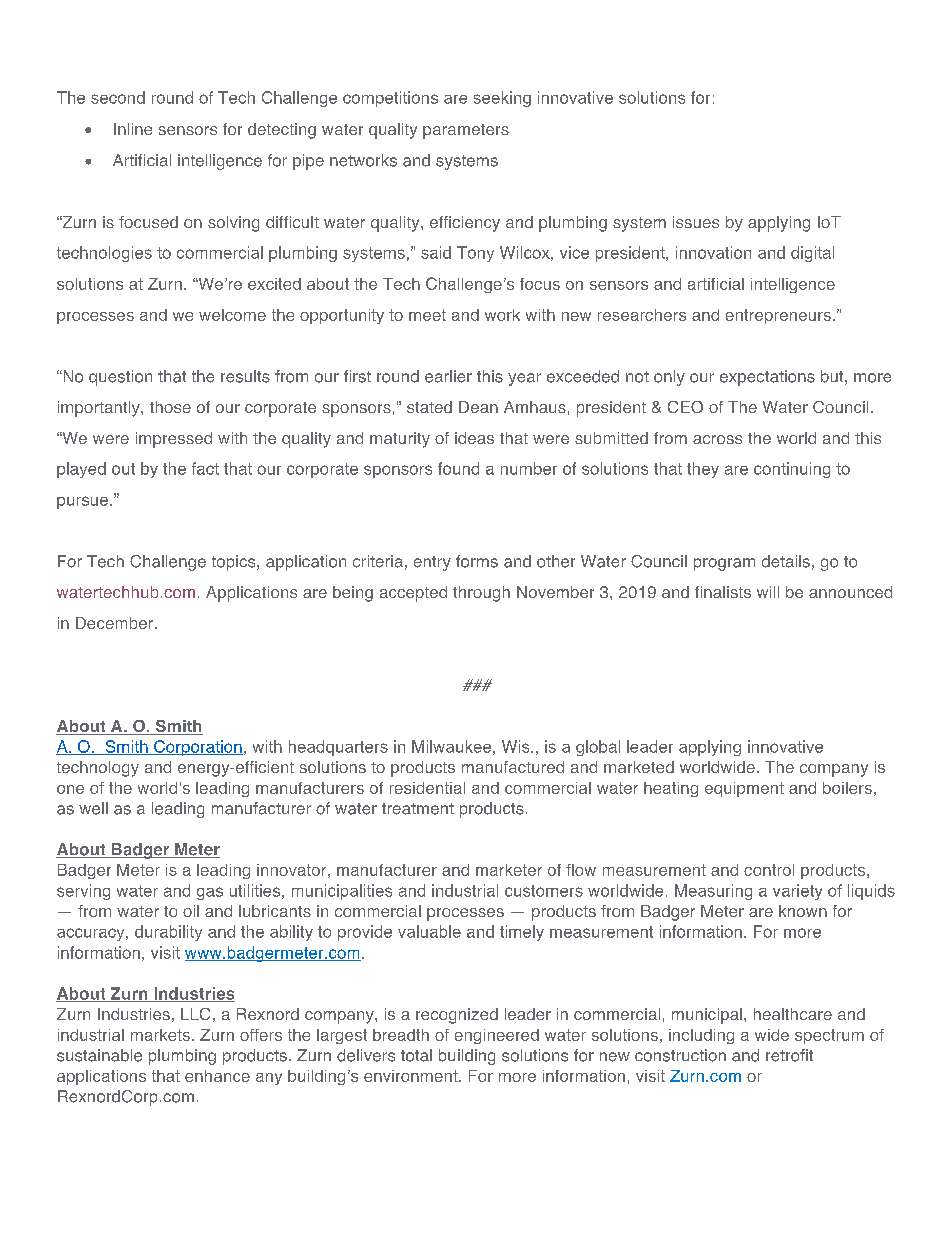 This screenshot has width=952, height=1233. Describe the element at coordinates (767, 378) in the screenshot. I see `expectations` at that location.
